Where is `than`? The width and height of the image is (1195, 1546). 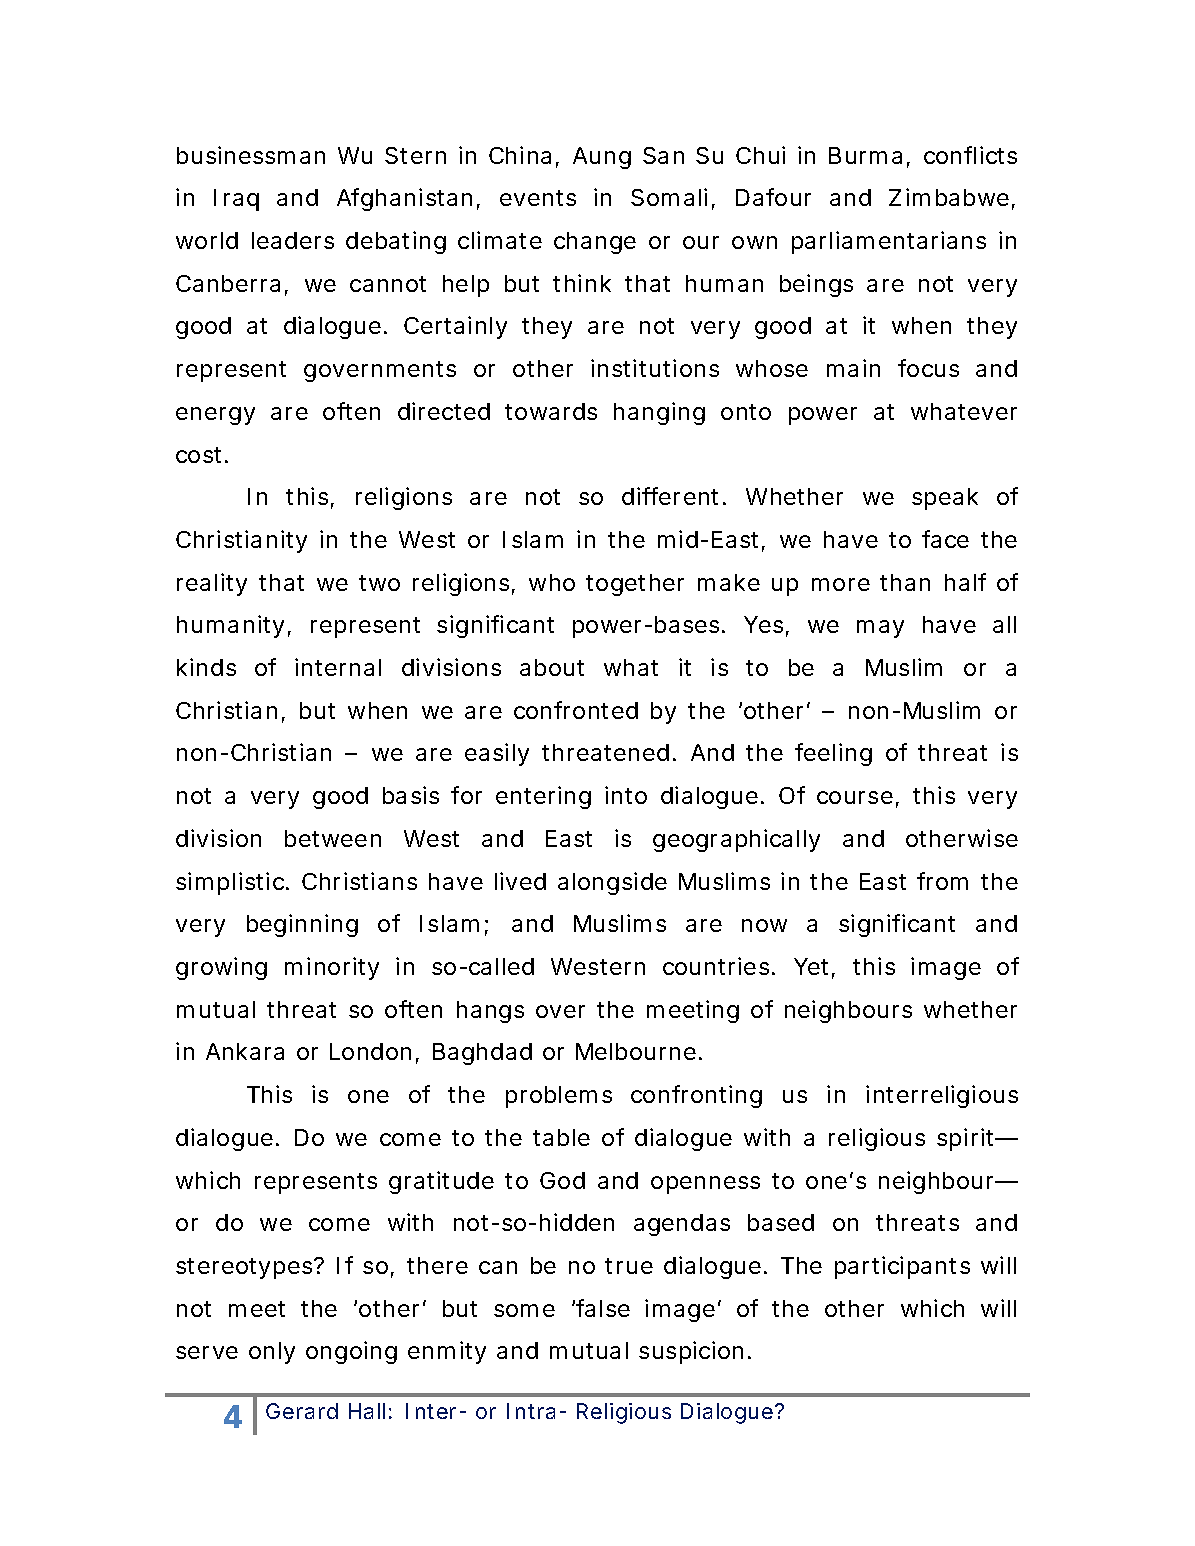 than is located at coordinates (905, 582).
